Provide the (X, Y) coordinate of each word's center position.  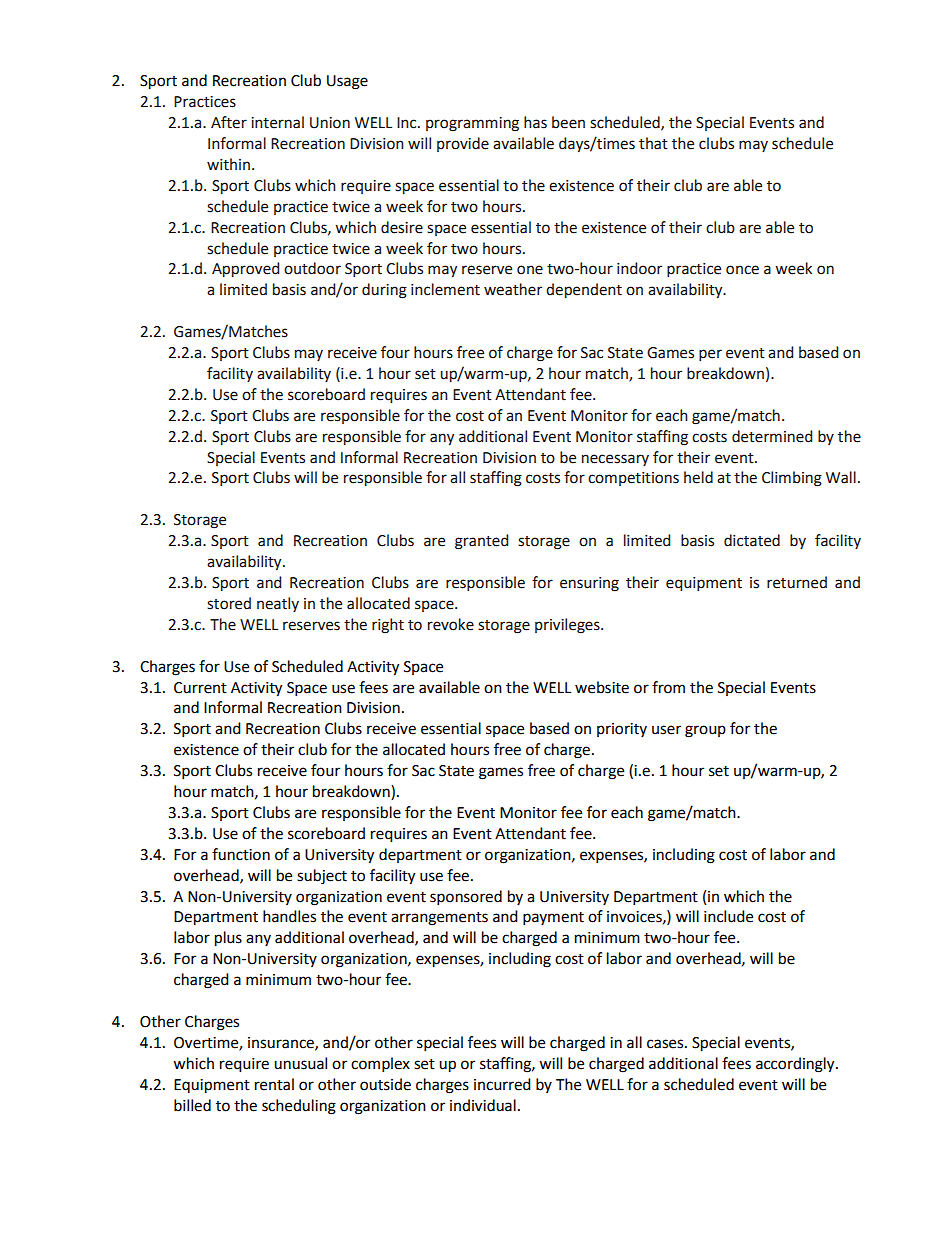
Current (200, 688)
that (653, 143)
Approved (245, 269)
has (535, 122)
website (602, 687)
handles (289, 916)
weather (513, 289)
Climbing (792, 479)
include (728, 916)
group (705, 731)
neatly (278, 604)
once (742, 270)
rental (274, 1084)
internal (277, 122)
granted (481, 542)
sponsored (466, 898)
